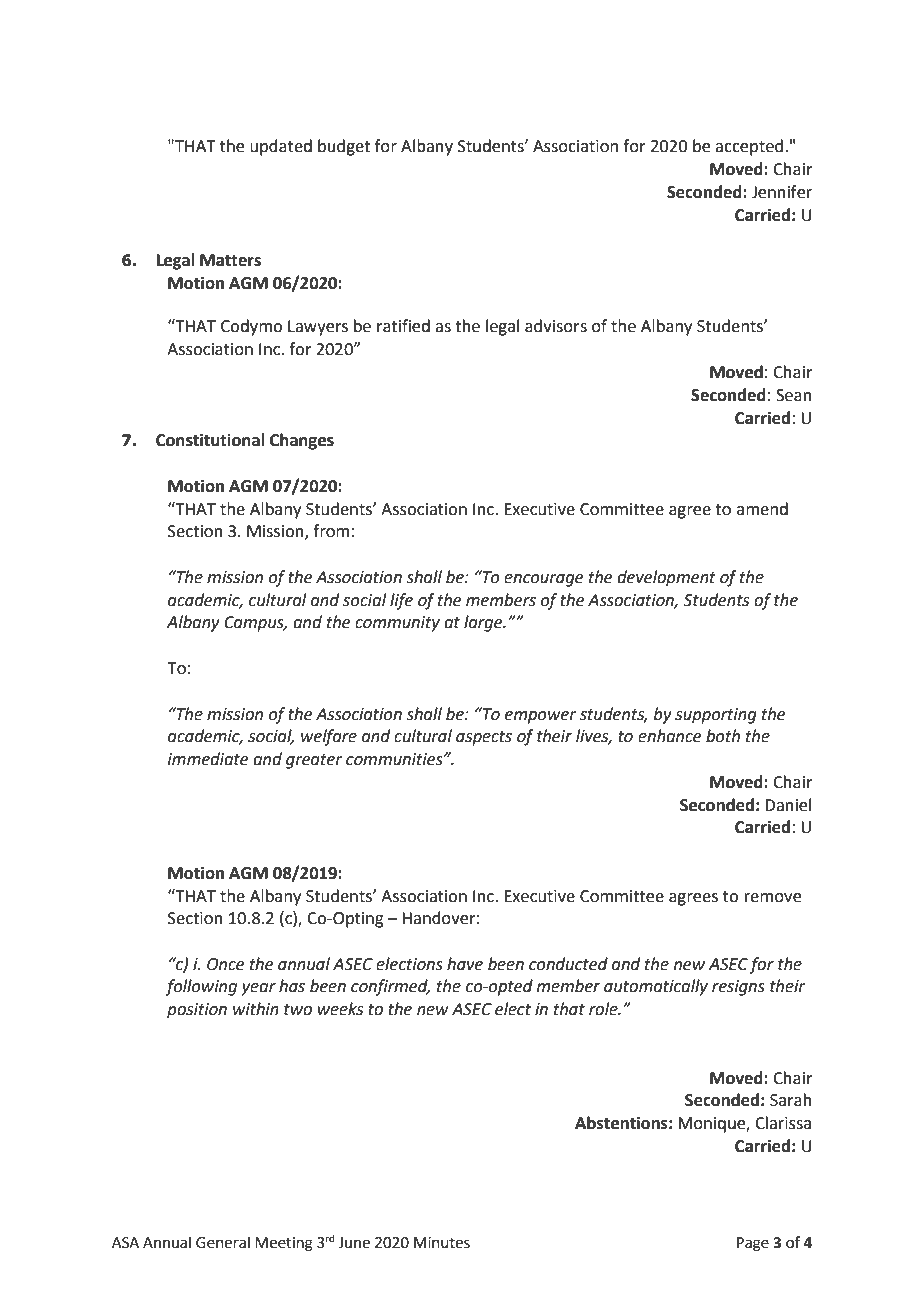 The image size is (924, 1308). What do you see at coordinates (749, 147) in the document?
I see `accepted` at bounding box center [749, 147].
